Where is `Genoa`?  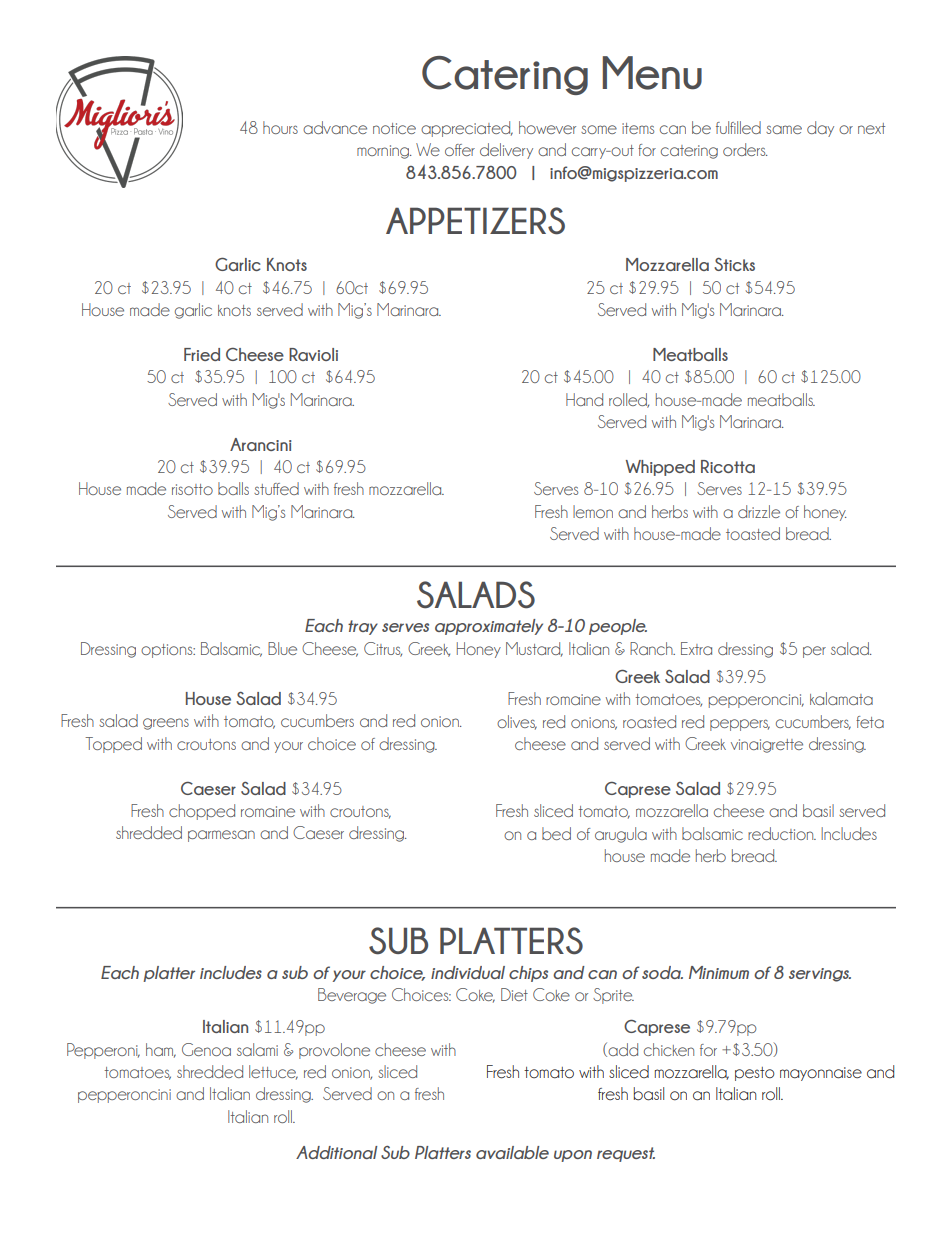 Genoa is located at coordinates (206, 1049).
